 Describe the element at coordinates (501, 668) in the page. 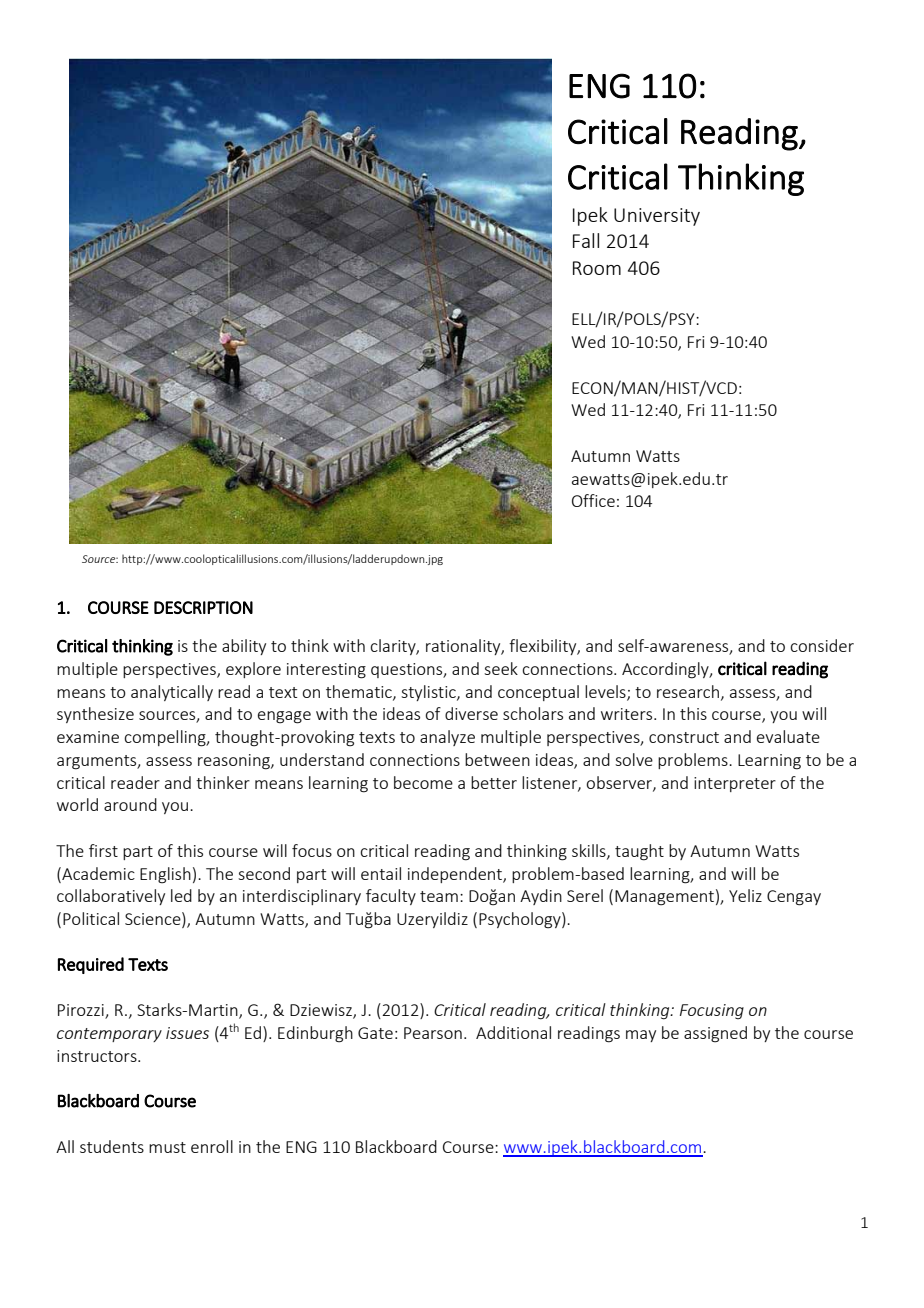

I see `seek` at that location.
